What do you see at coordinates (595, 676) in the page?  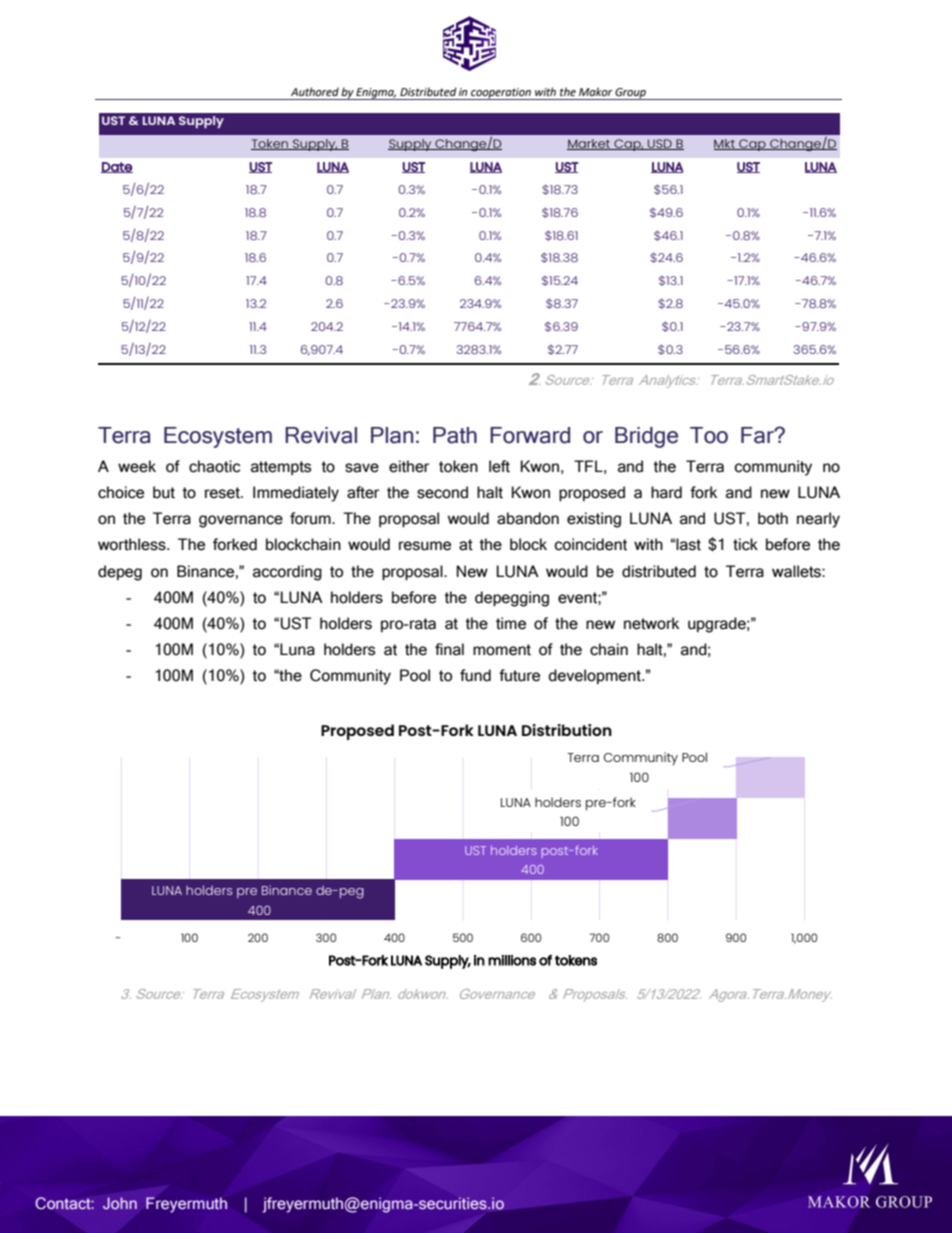 I see `development` at bounding box center [595, 676].
